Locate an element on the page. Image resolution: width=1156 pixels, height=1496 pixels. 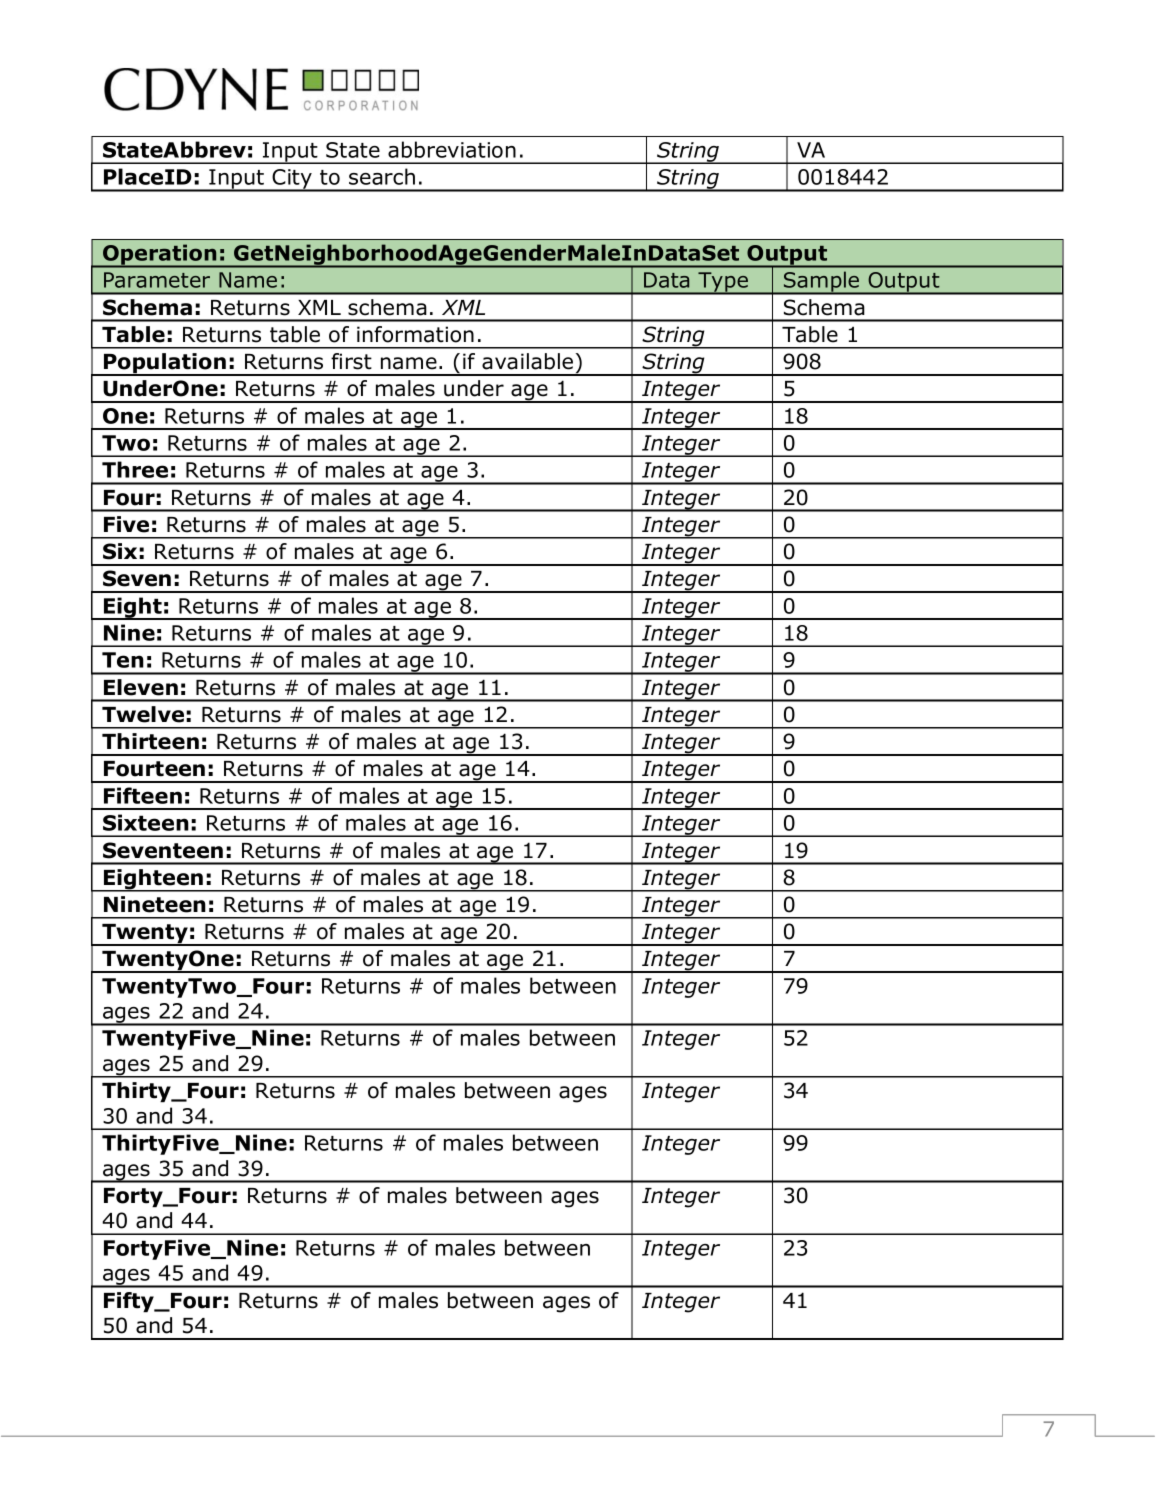
Thirteen is located at coordinates (150, 741).
